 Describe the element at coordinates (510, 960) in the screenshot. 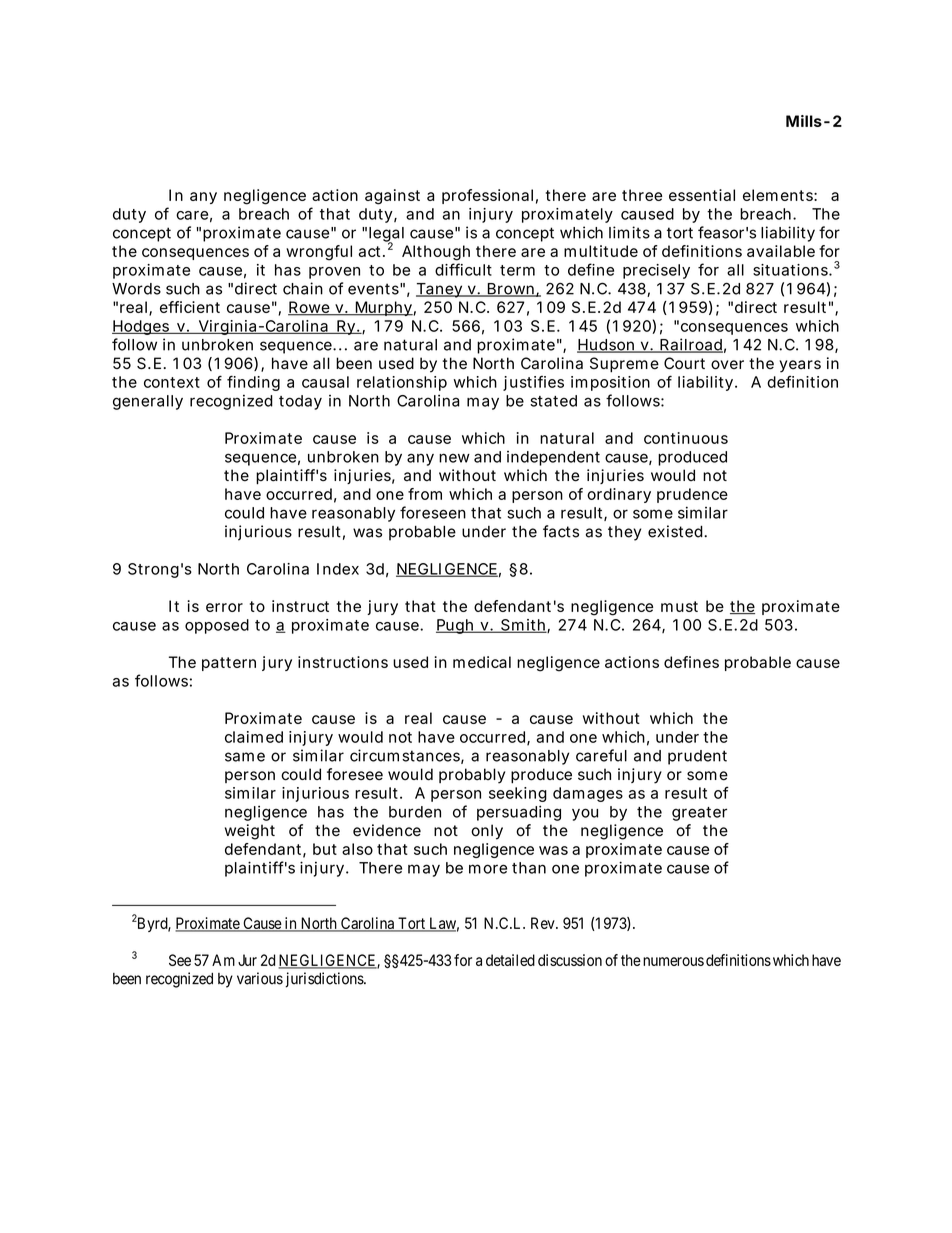

I see `detailed` at that location.
